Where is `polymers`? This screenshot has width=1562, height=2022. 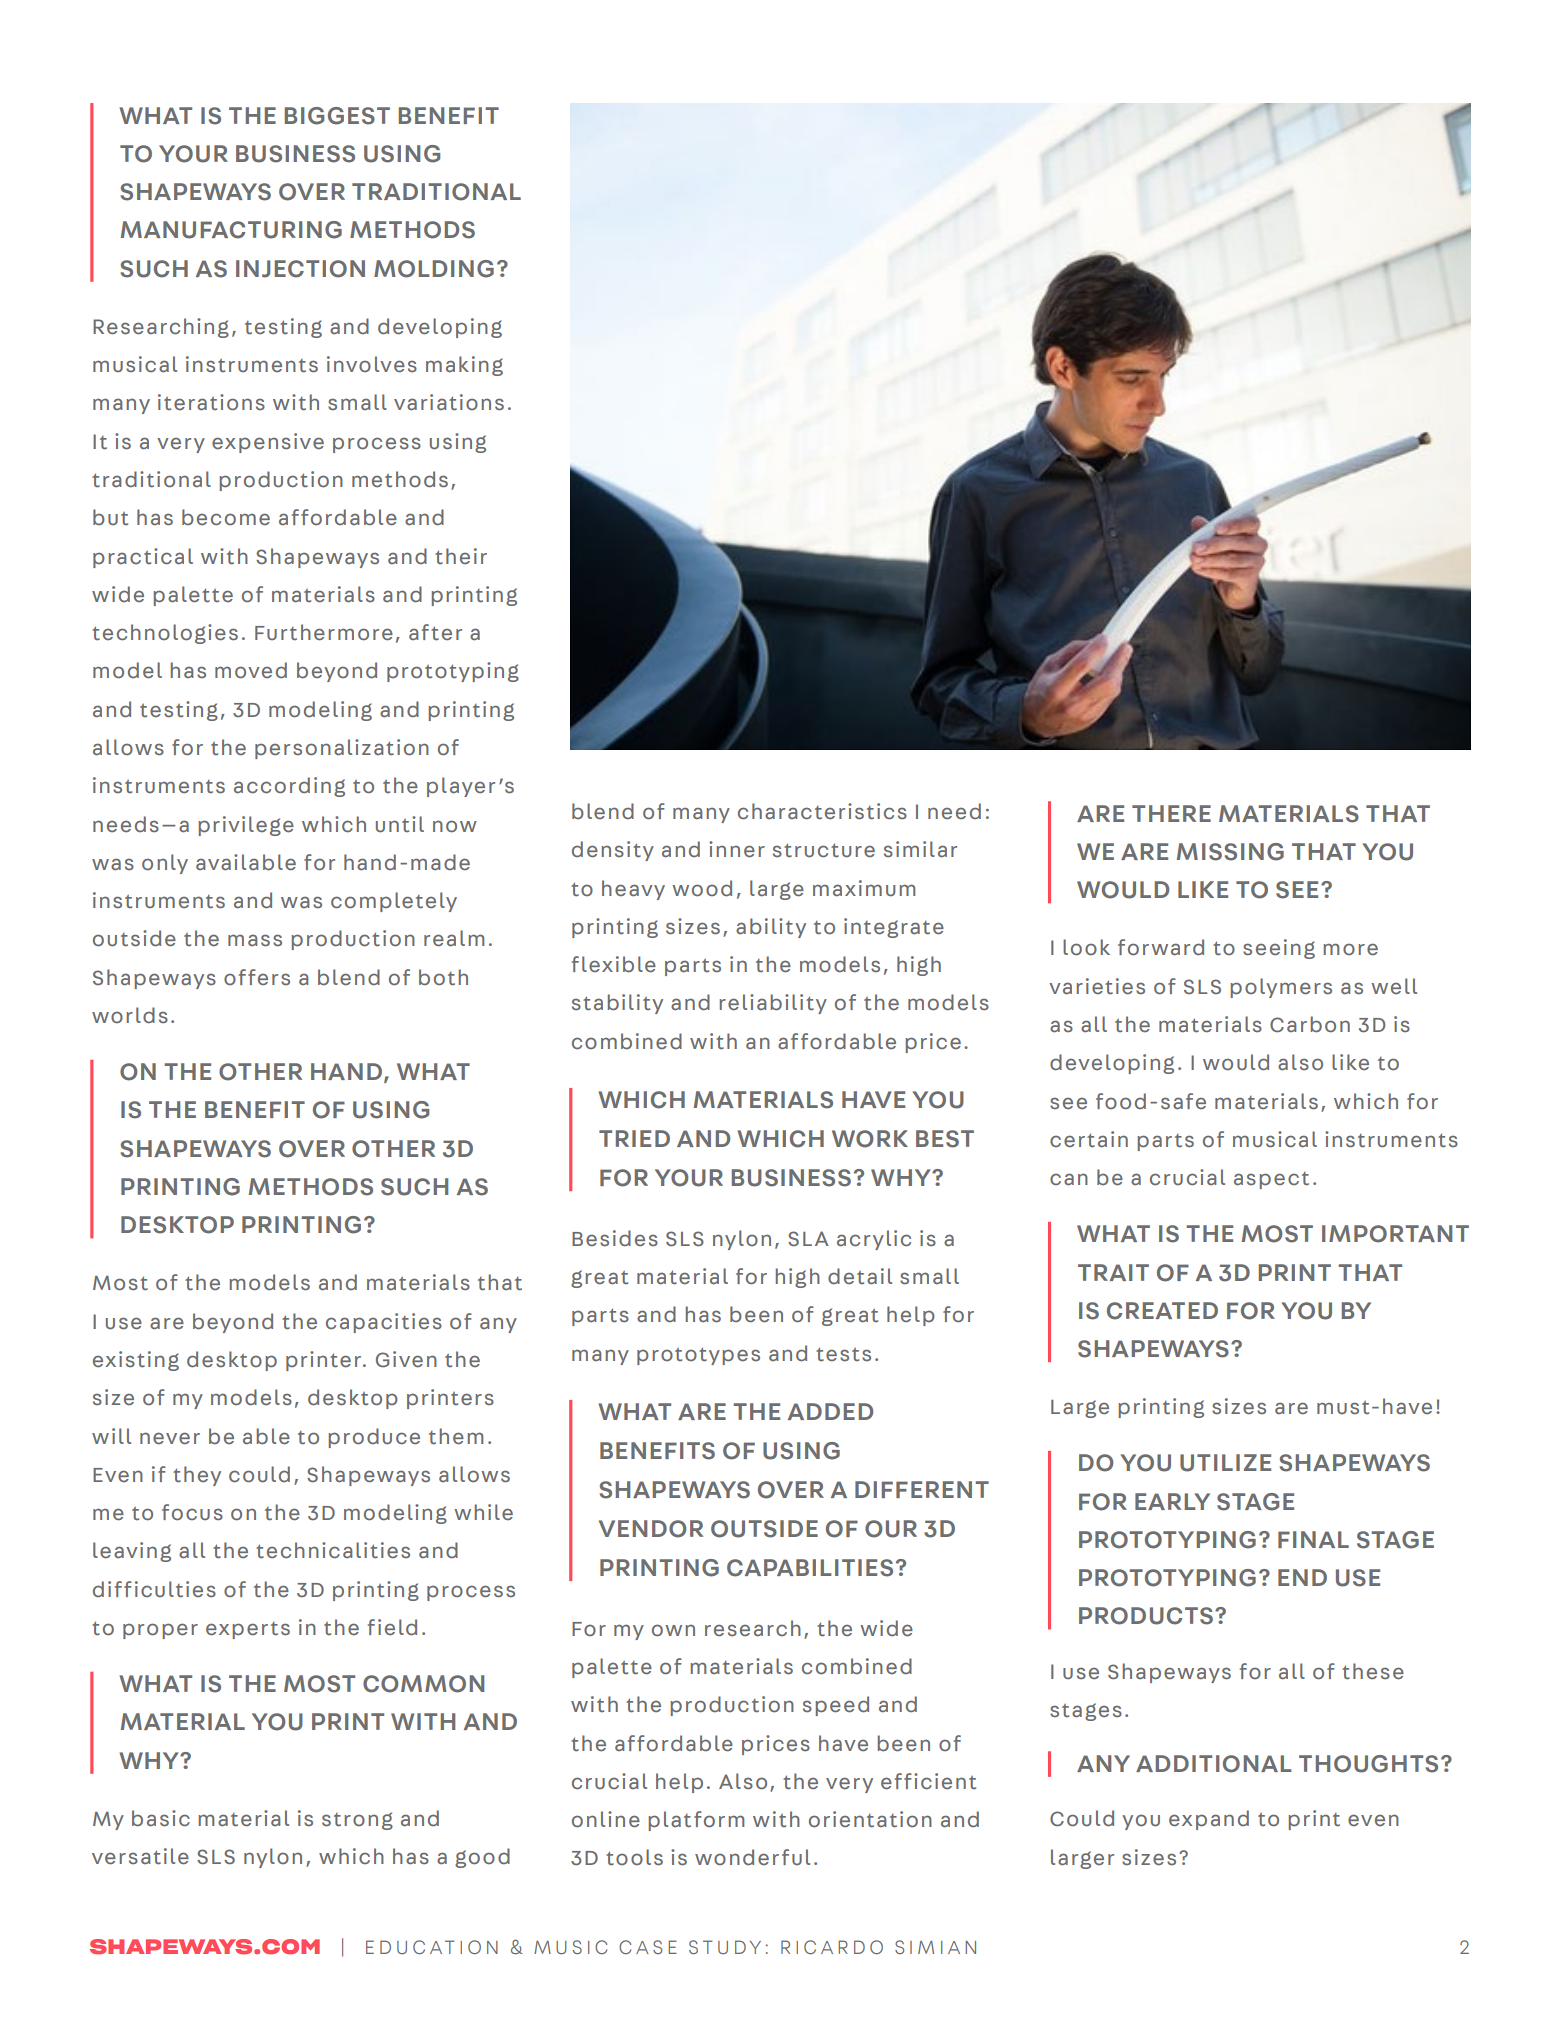
polymers is located at coordinates (1281, 988).
